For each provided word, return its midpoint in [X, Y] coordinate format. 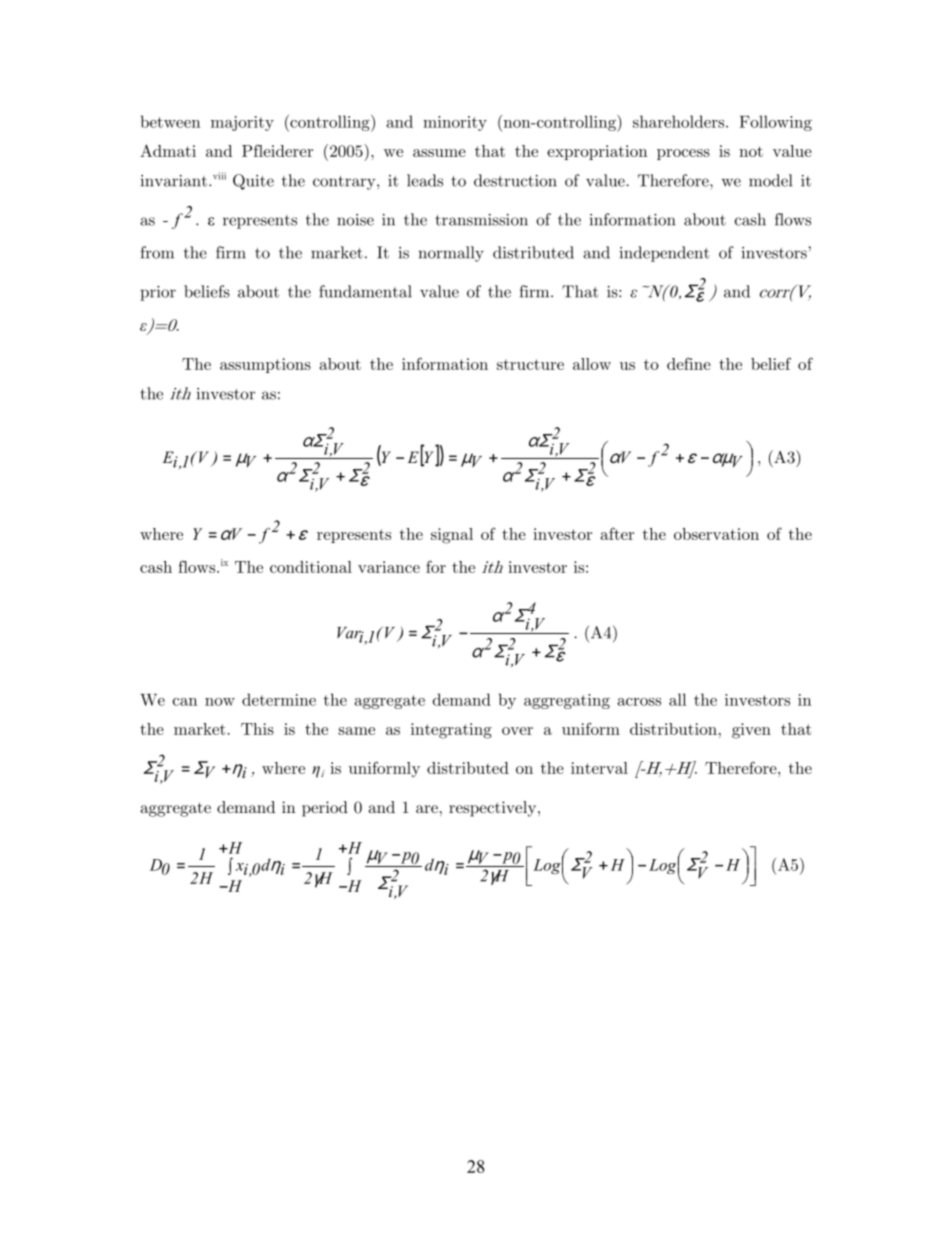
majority [242, 123]
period [325, 809]
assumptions [265, 365]
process [683, 154]
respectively [494, 809]
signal [452, 536]
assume [439, 153]
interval [599, 768]
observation [716, 534]
